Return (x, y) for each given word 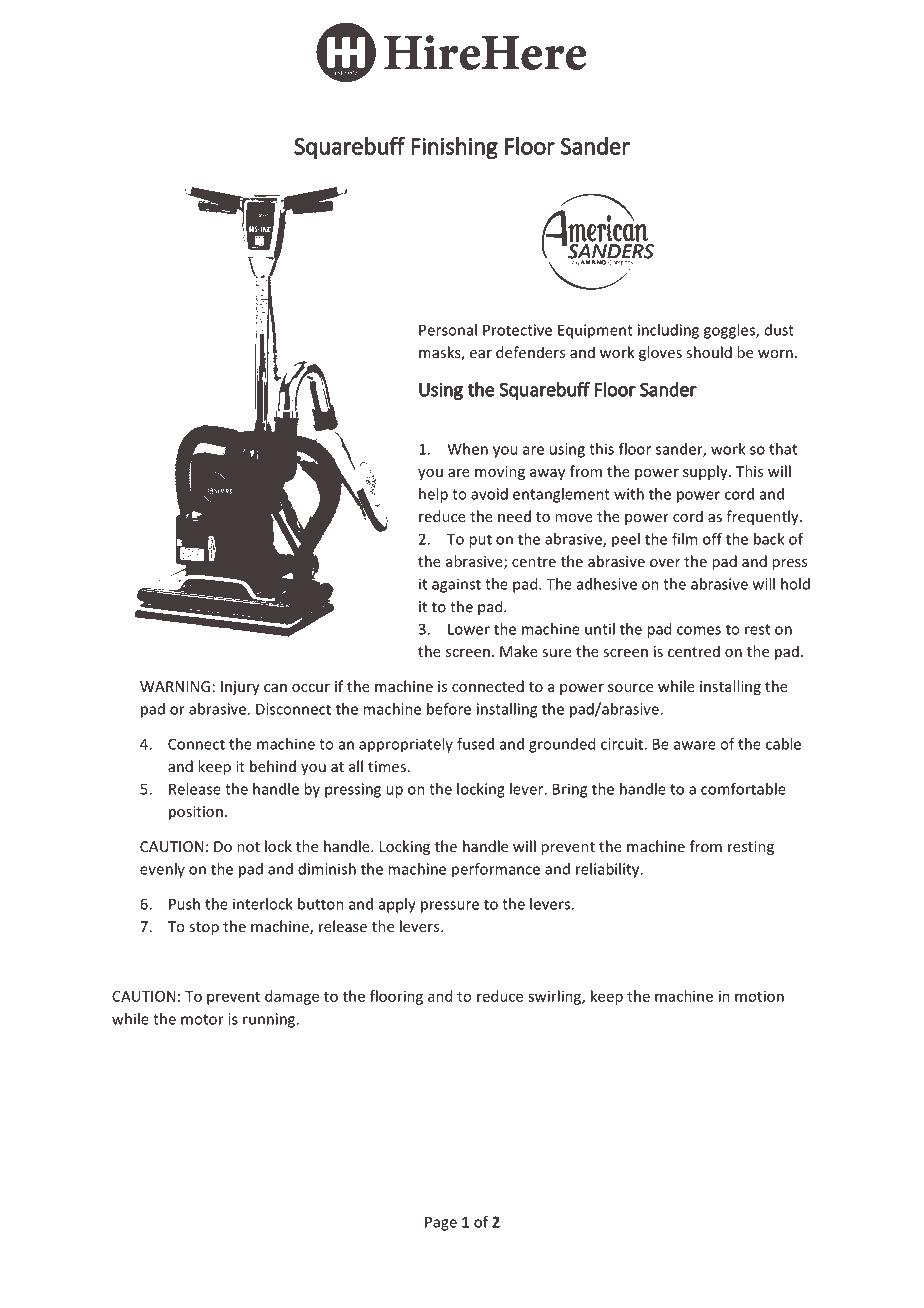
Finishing (454, 148)
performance (496, 870)
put (480, 541)
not (248, 847)
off (712, 539)
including (668, 331)
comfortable (743, 789)
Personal (448, 330)
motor (202, 1019)
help (433, 495)
